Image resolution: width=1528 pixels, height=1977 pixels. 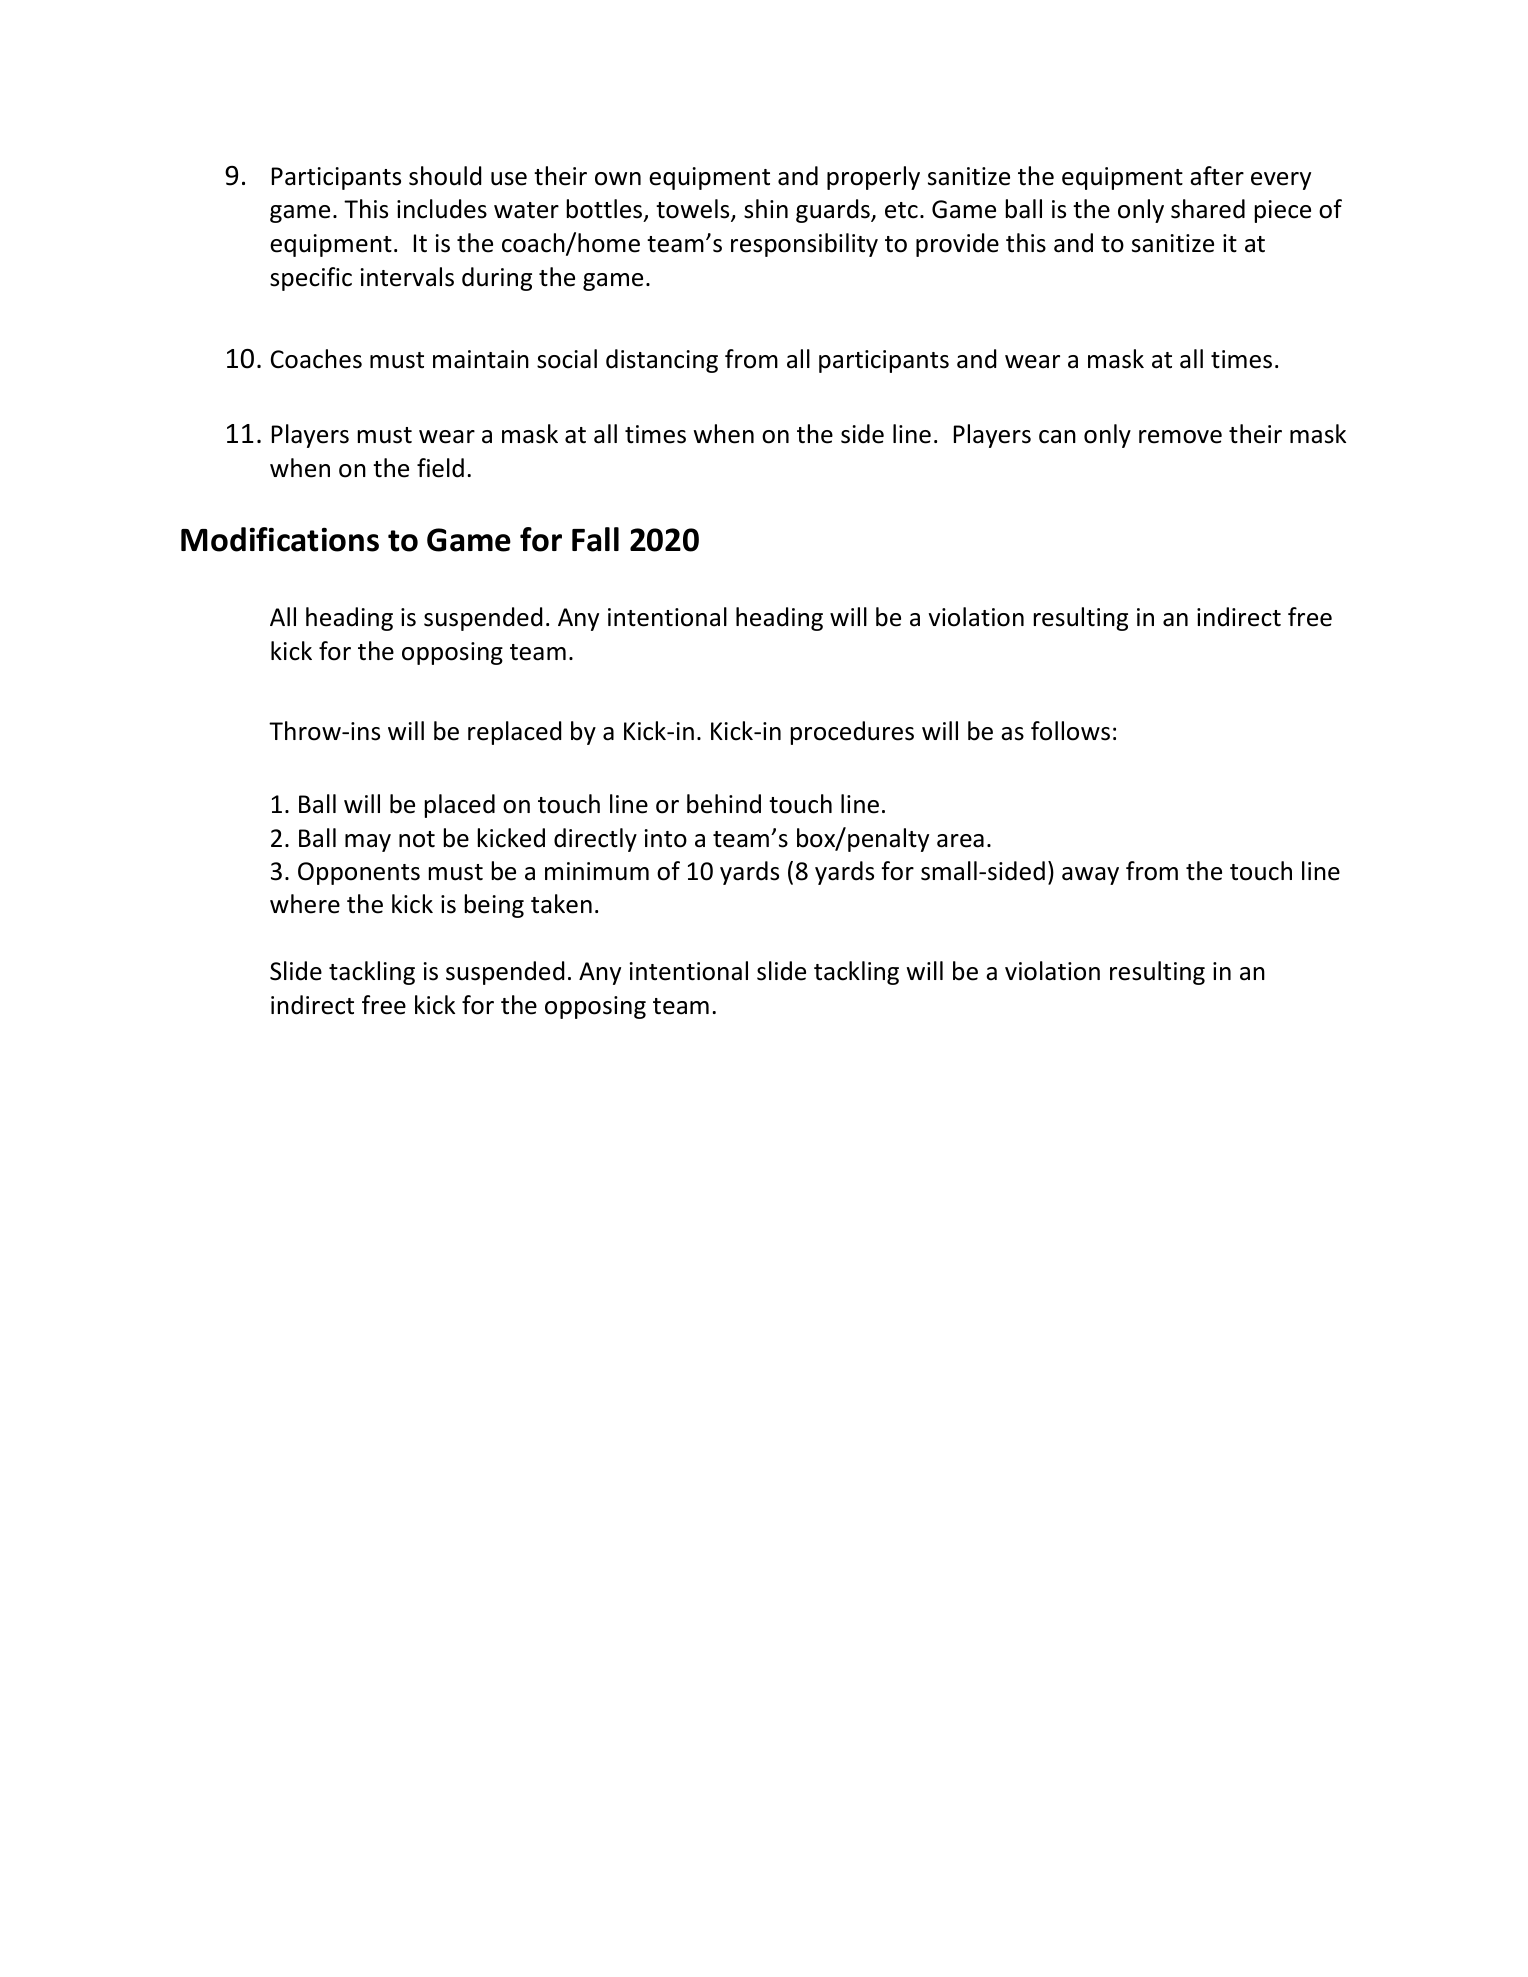 What do you see at coordinates (666, 838) in the image?
I see `into` at bounding box center [666, 838].
